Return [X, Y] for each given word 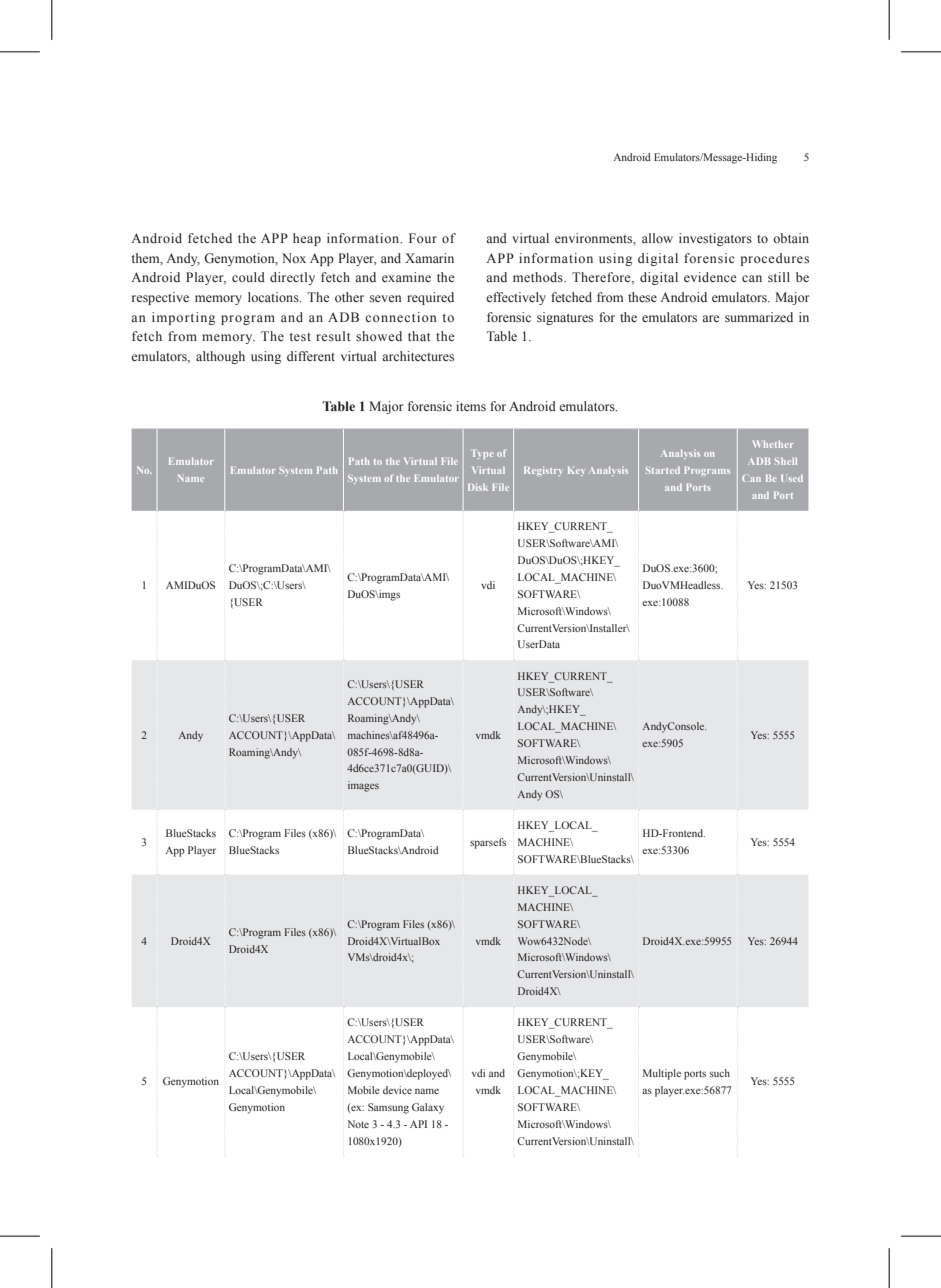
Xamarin [429, 258]
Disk [478, 487]
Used [792, 478]
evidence [710, 277]
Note [358, 1124]
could [248, 277]
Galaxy [428, 1108]
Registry [543, 471]
